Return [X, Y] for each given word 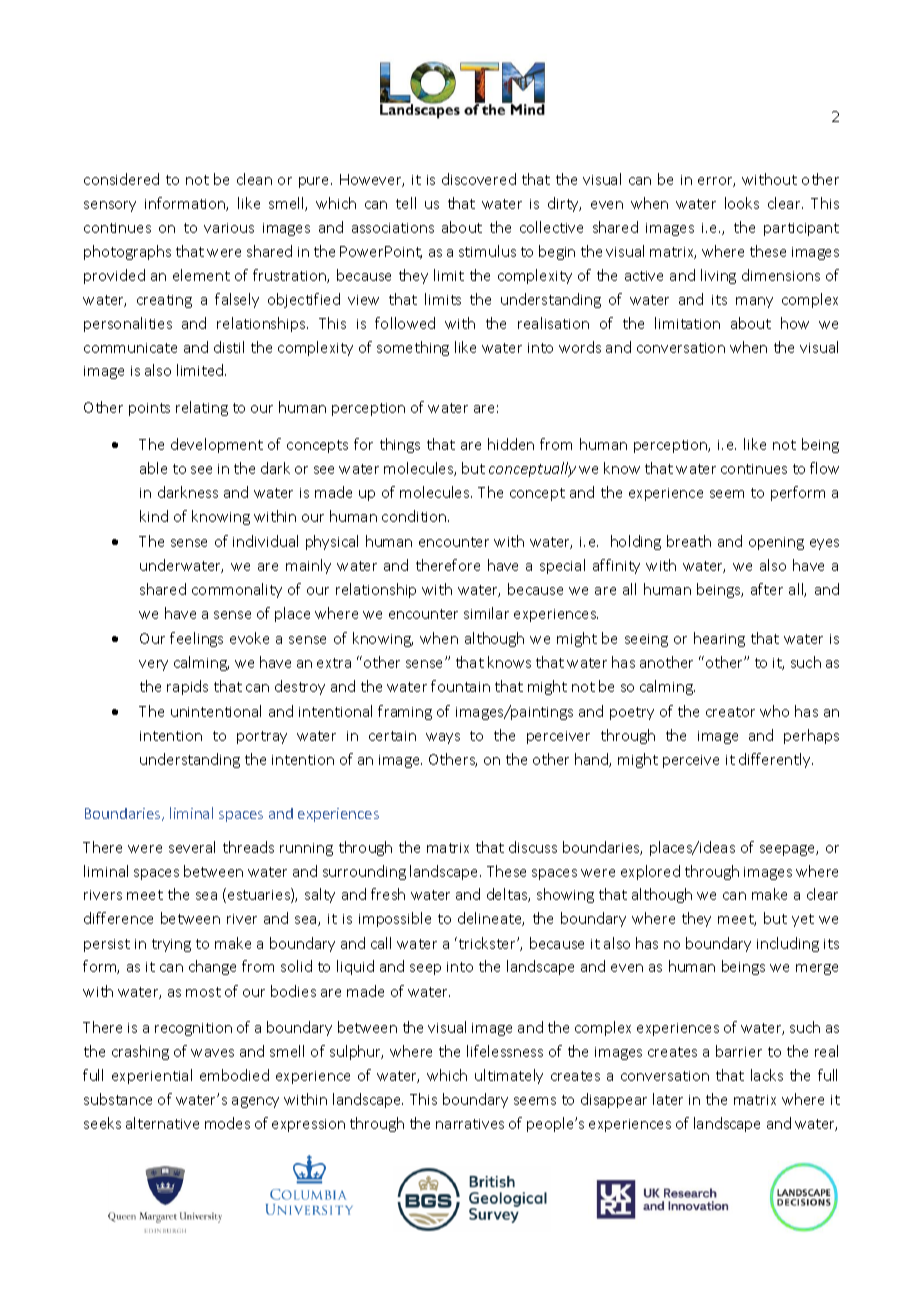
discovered [479, 179]
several [192, 847]
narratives [470, 1124]
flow [824, 468]
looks [742, 203]
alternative [162, 1123]
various [229, 228]
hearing [719, 639]
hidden [511, 444]
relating [202, 408]
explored [650, 872]
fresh [388, 894]
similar [486, 613]
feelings [196, 639]
